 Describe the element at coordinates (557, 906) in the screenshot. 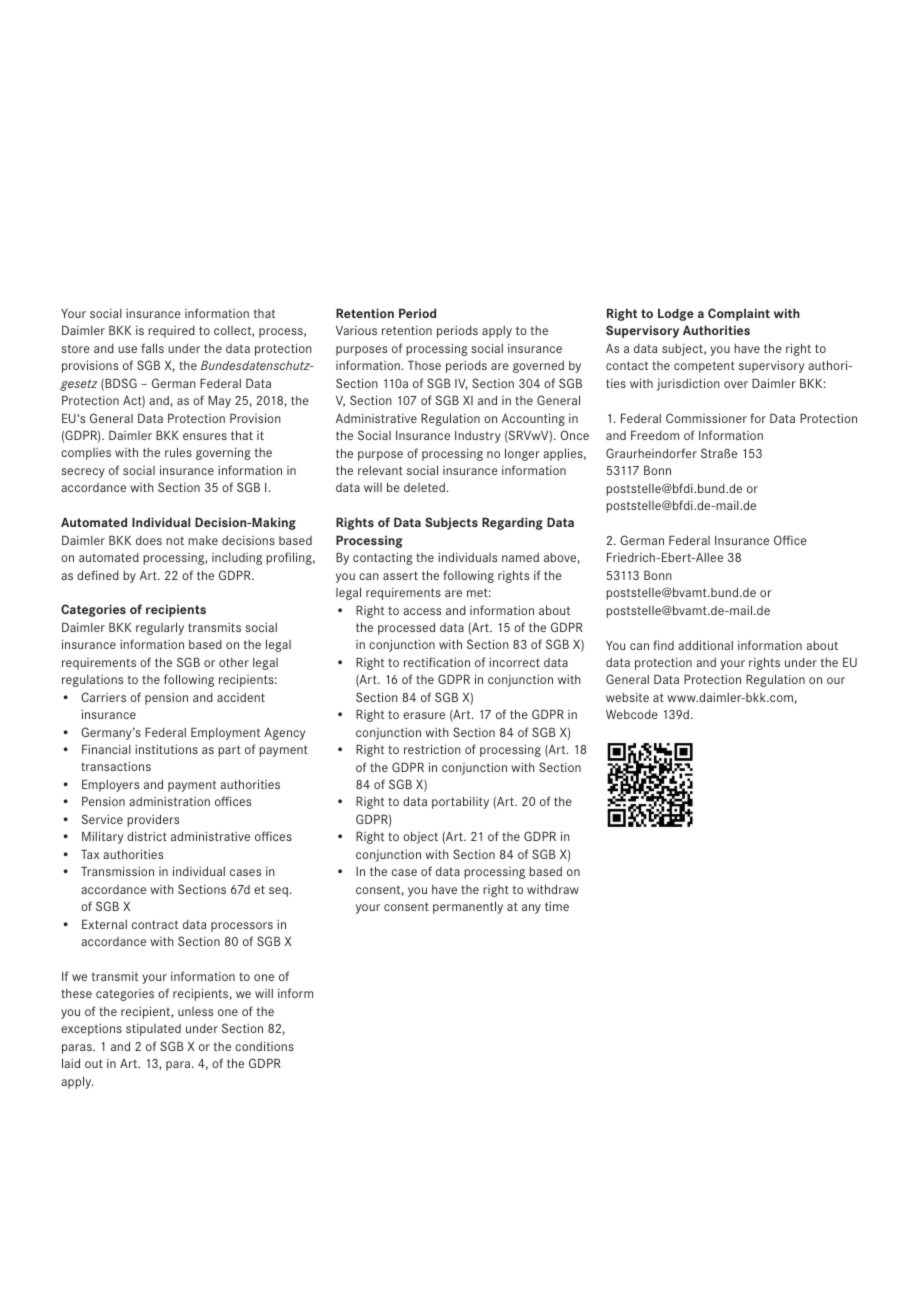

I see `time` at that location.
